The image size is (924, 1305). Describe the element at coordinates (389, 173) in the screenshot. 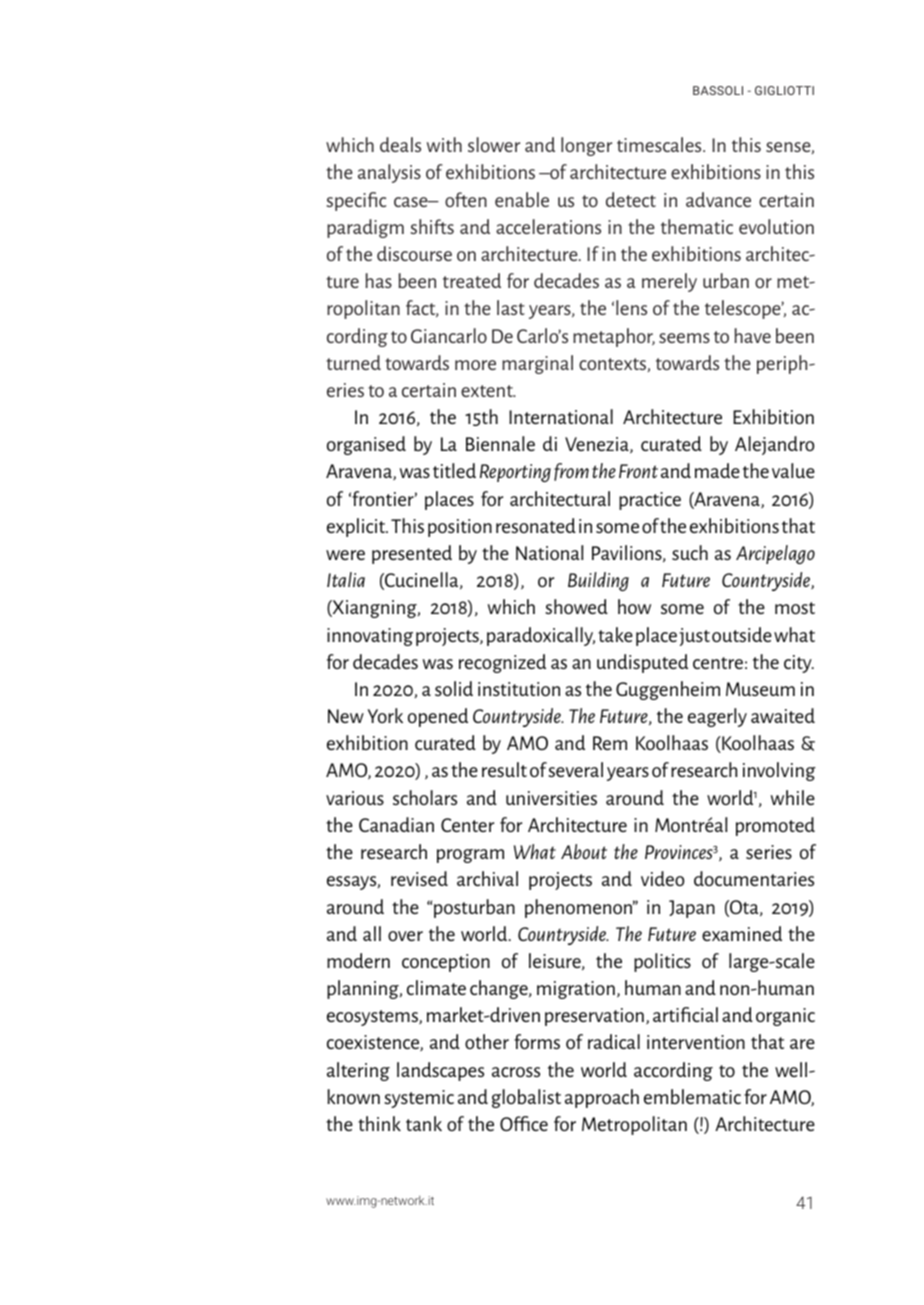

I see `analysis` at that location.
